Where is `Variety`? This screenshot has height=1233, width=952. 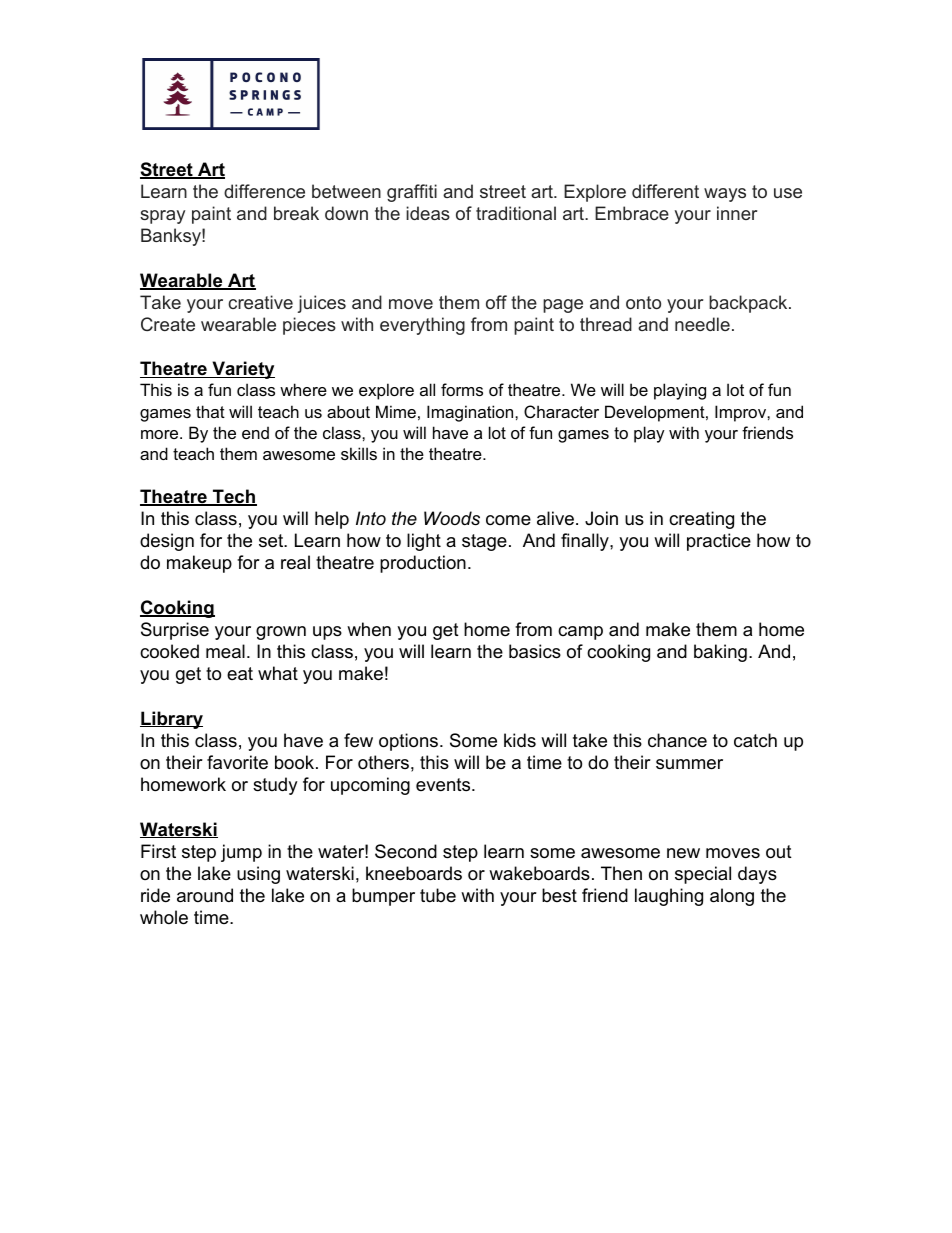
Variety is located at coordinates (242, 370).
